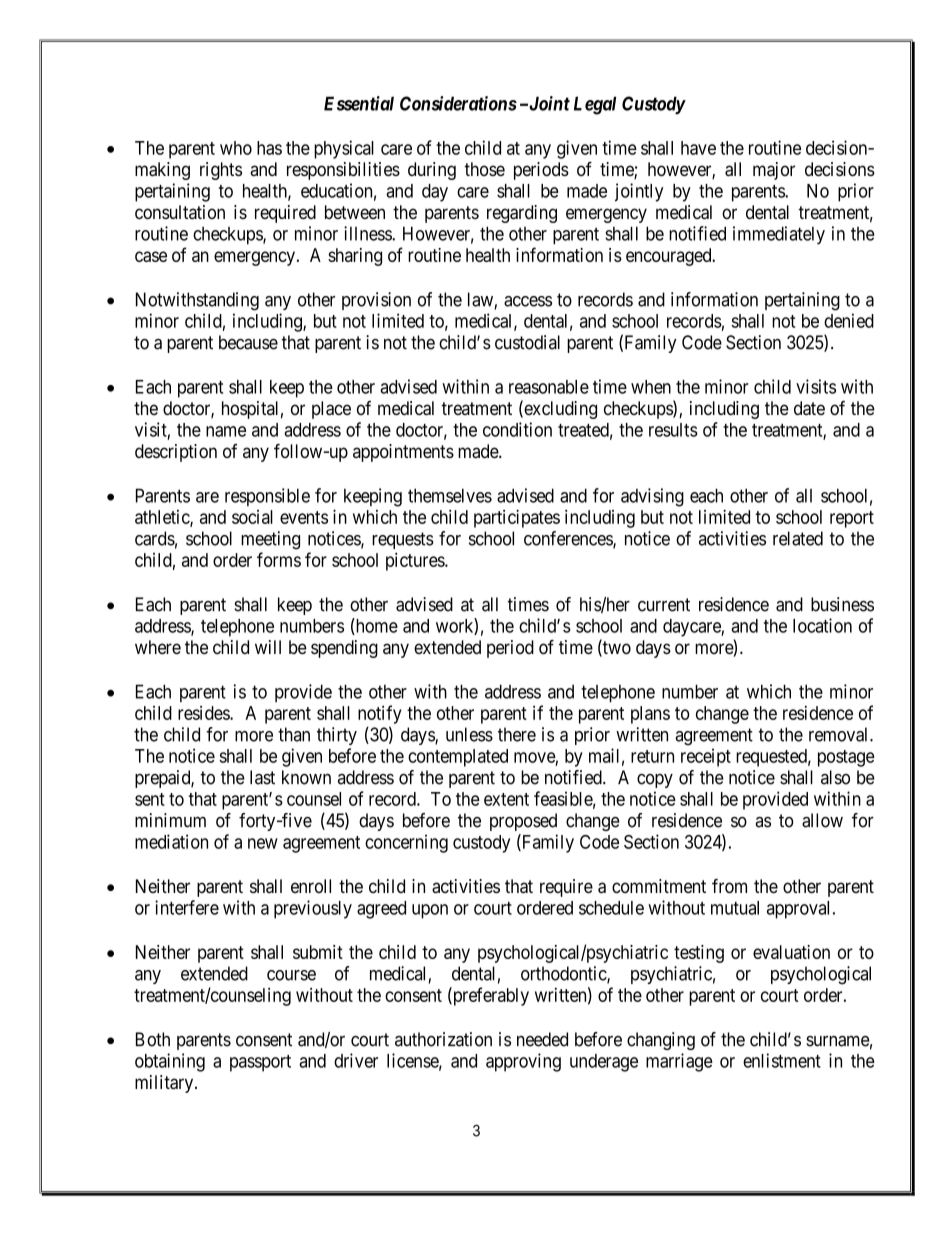  Describe the element at coordinates (484, 169) in the screenshot. I see `those` at that location.
